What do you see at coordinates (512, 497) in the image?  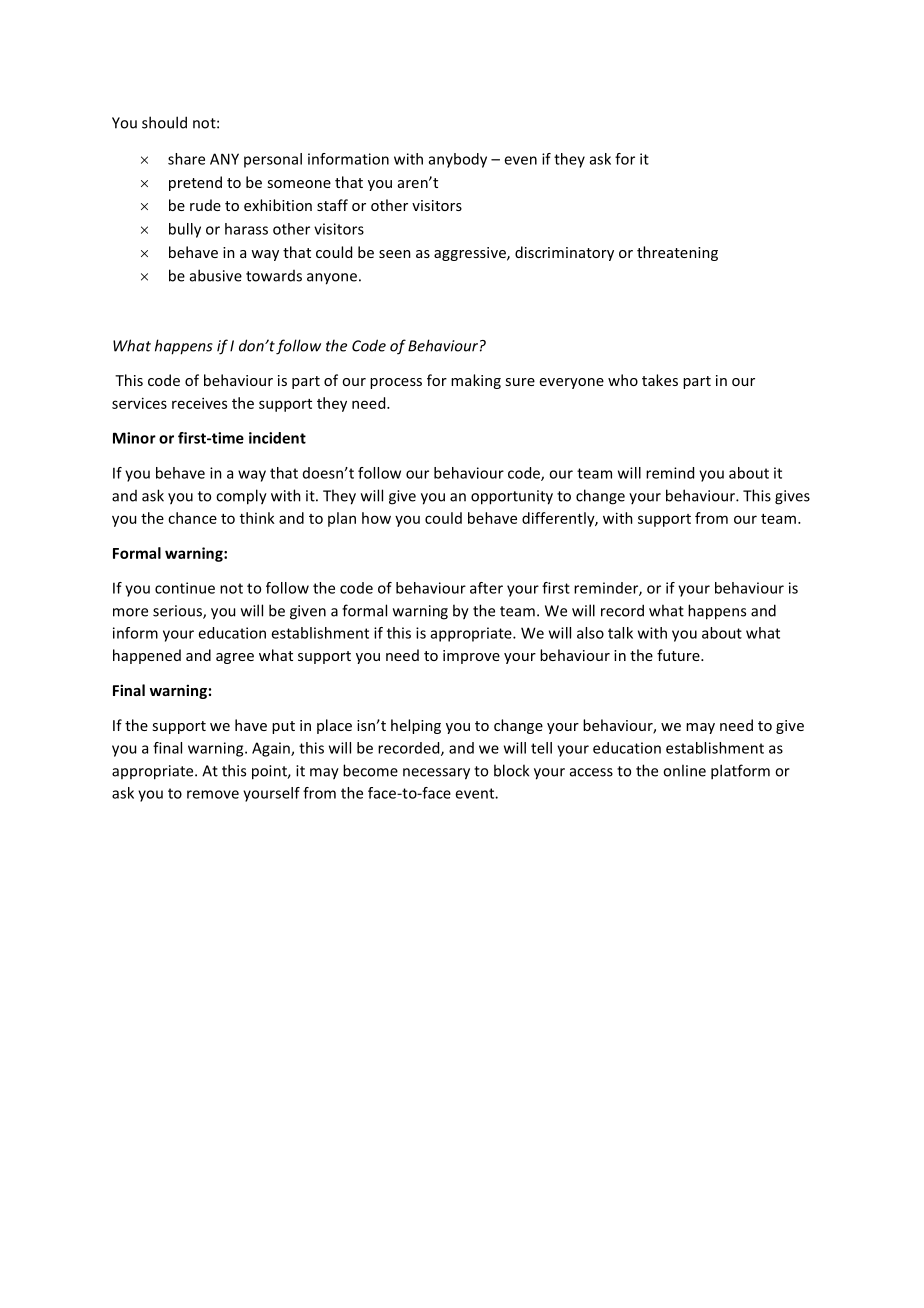 I see `opportunity` at bounding box center [512, 497].
